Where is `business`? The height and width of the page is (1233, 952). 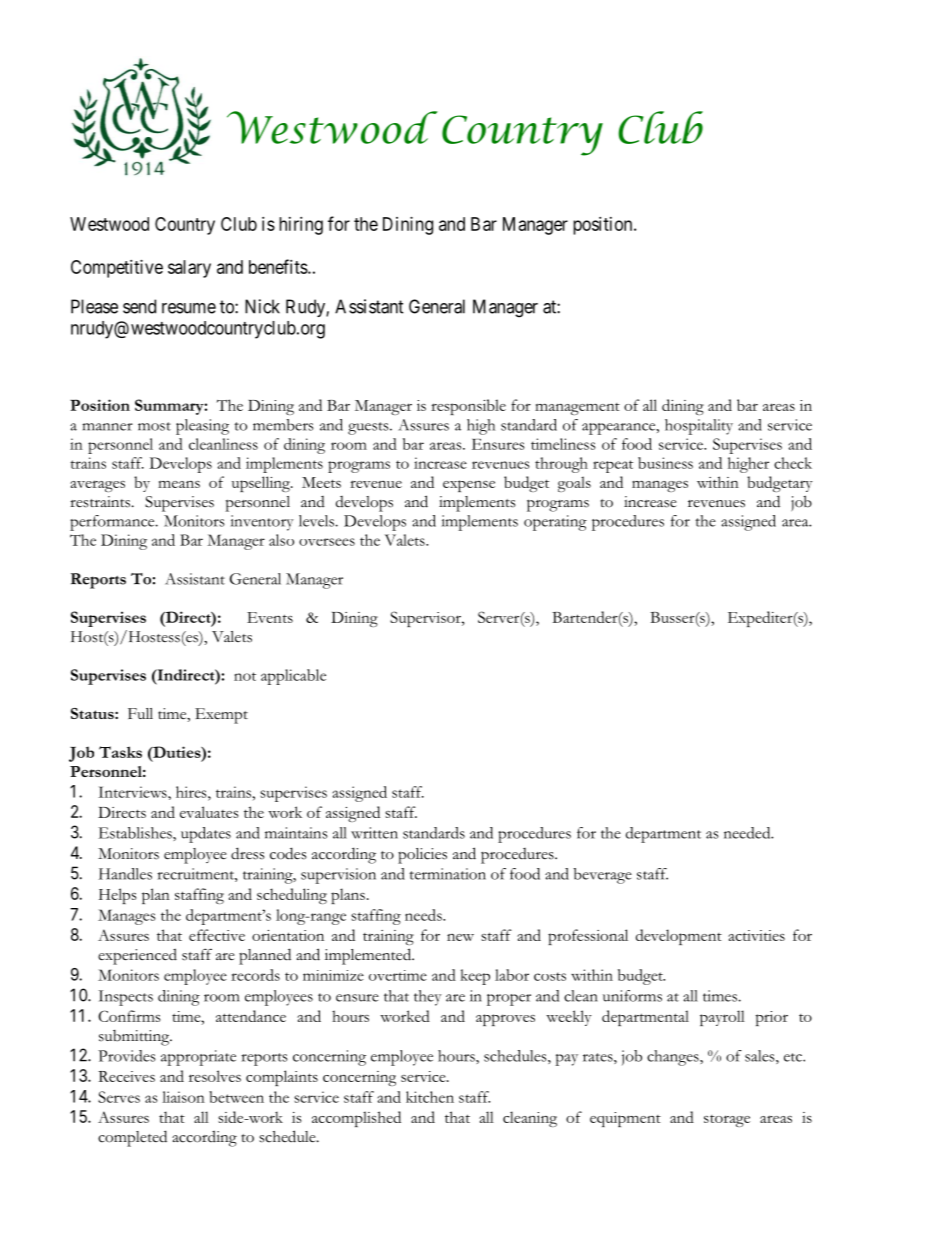
business is located at coordinates (665, 463).
